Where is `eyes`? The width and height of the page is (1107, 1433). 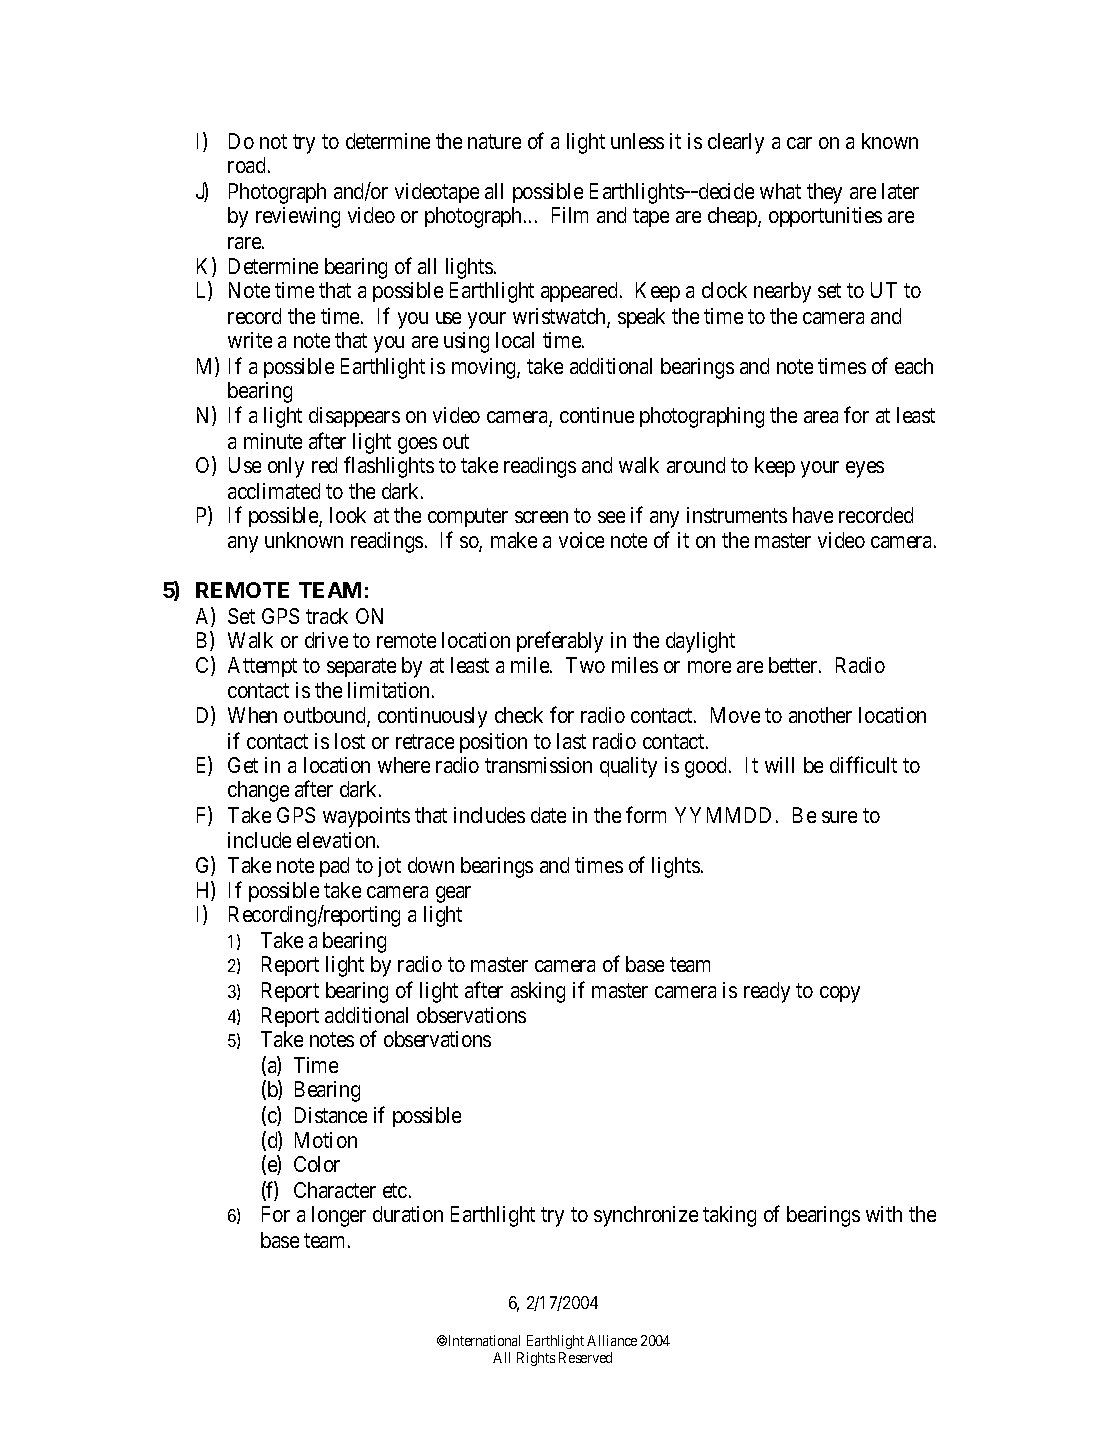 eyes is located at coordinates (865, 469).
